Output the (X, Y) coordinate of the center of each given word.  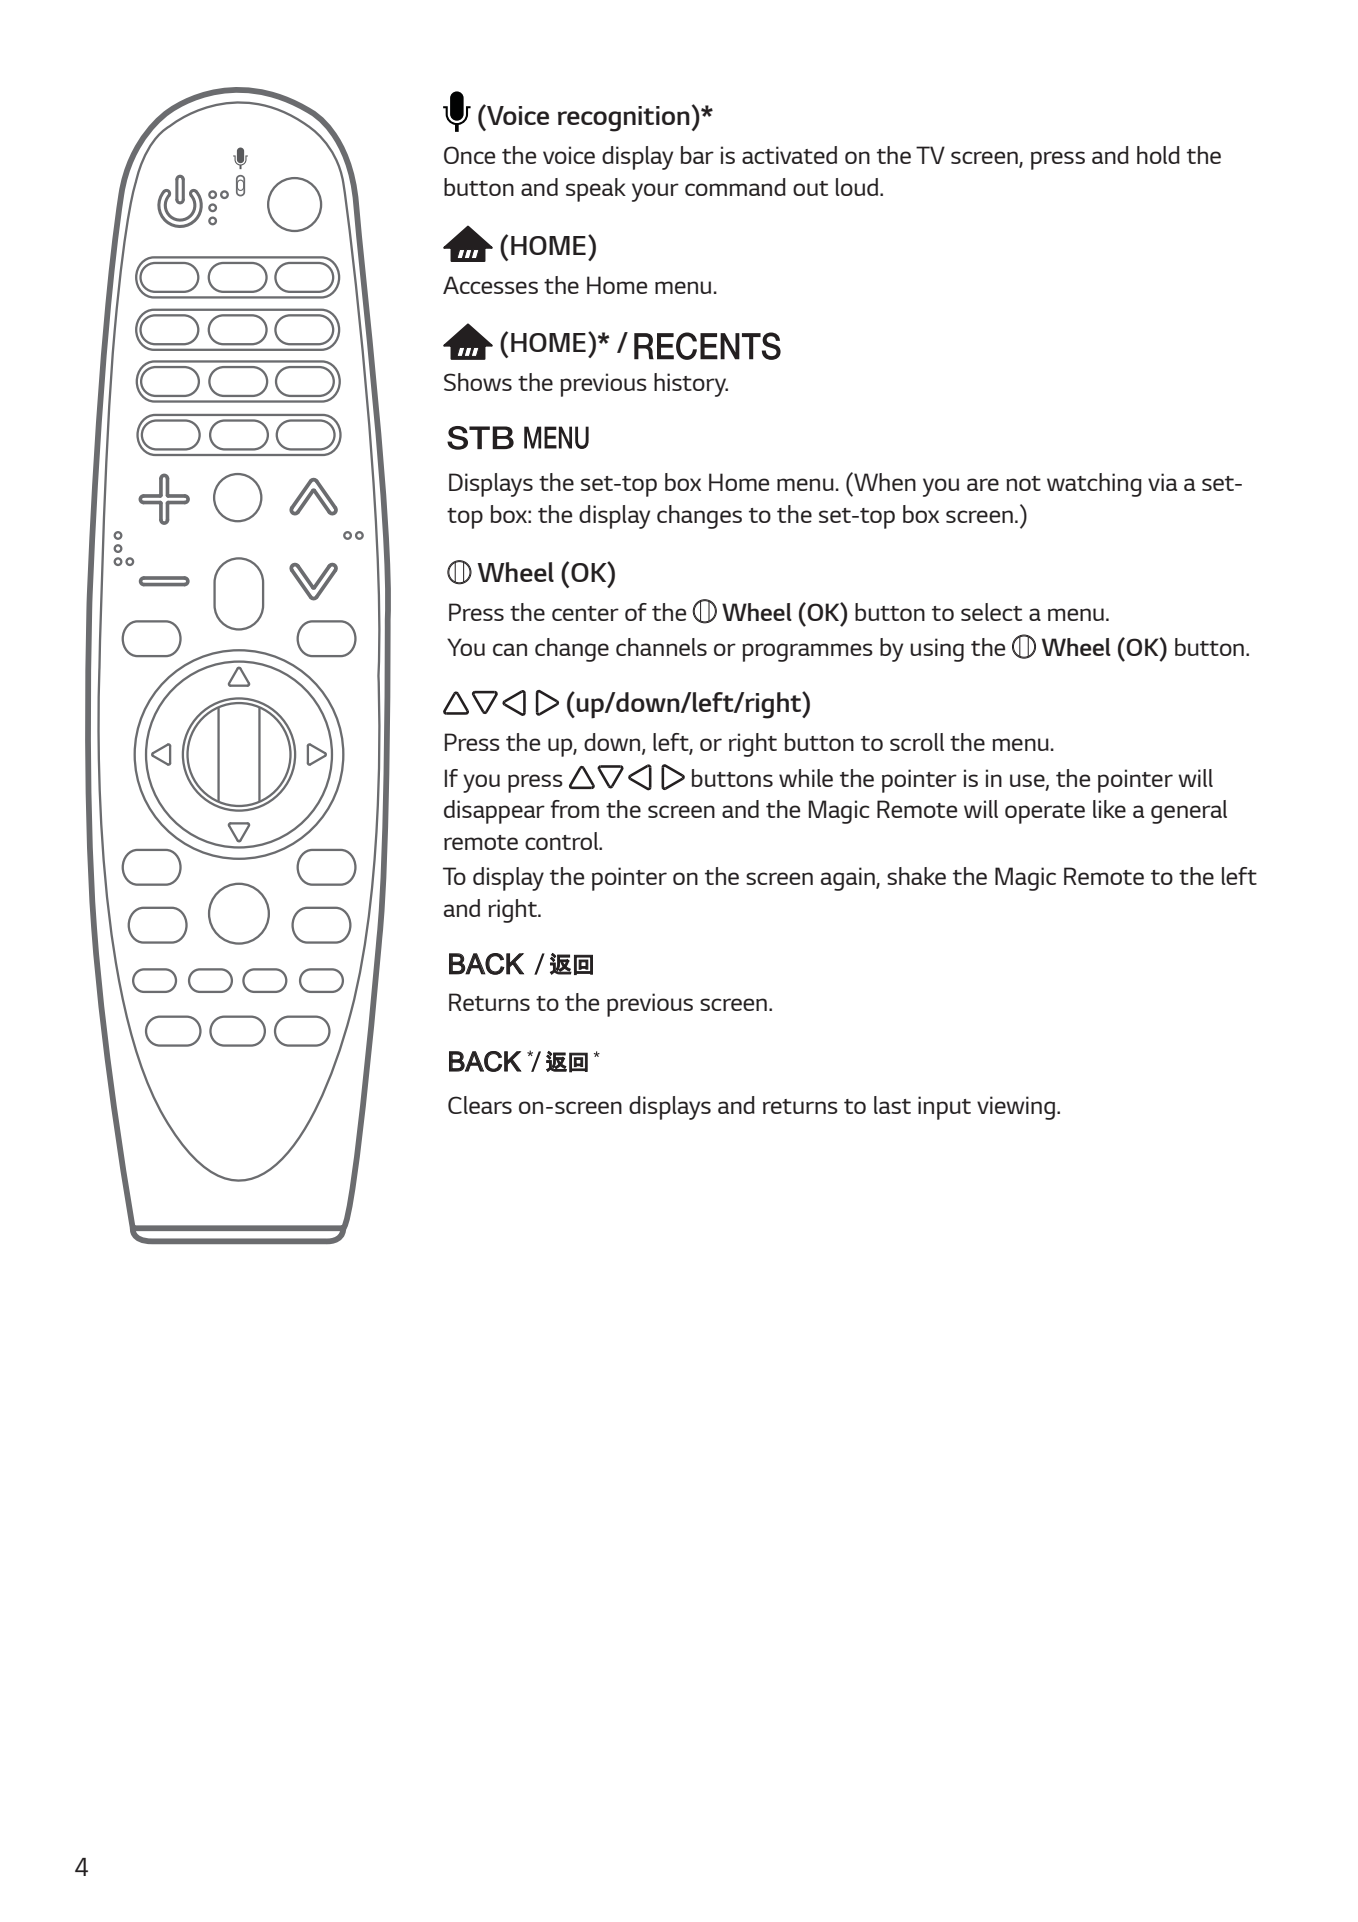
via (1162, 482)
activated (789, 155)
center (585, 613)
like (1109, 809)
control (562, 841)
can (510, 649)
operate (1045, 813)
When (884, 481)
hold (1158, 155)
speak (596, 190)
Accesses (490, 285)
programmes (807, 652)
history (691, 385)
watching (1094, 485)
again (849, 879)
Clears (480, 1105)
